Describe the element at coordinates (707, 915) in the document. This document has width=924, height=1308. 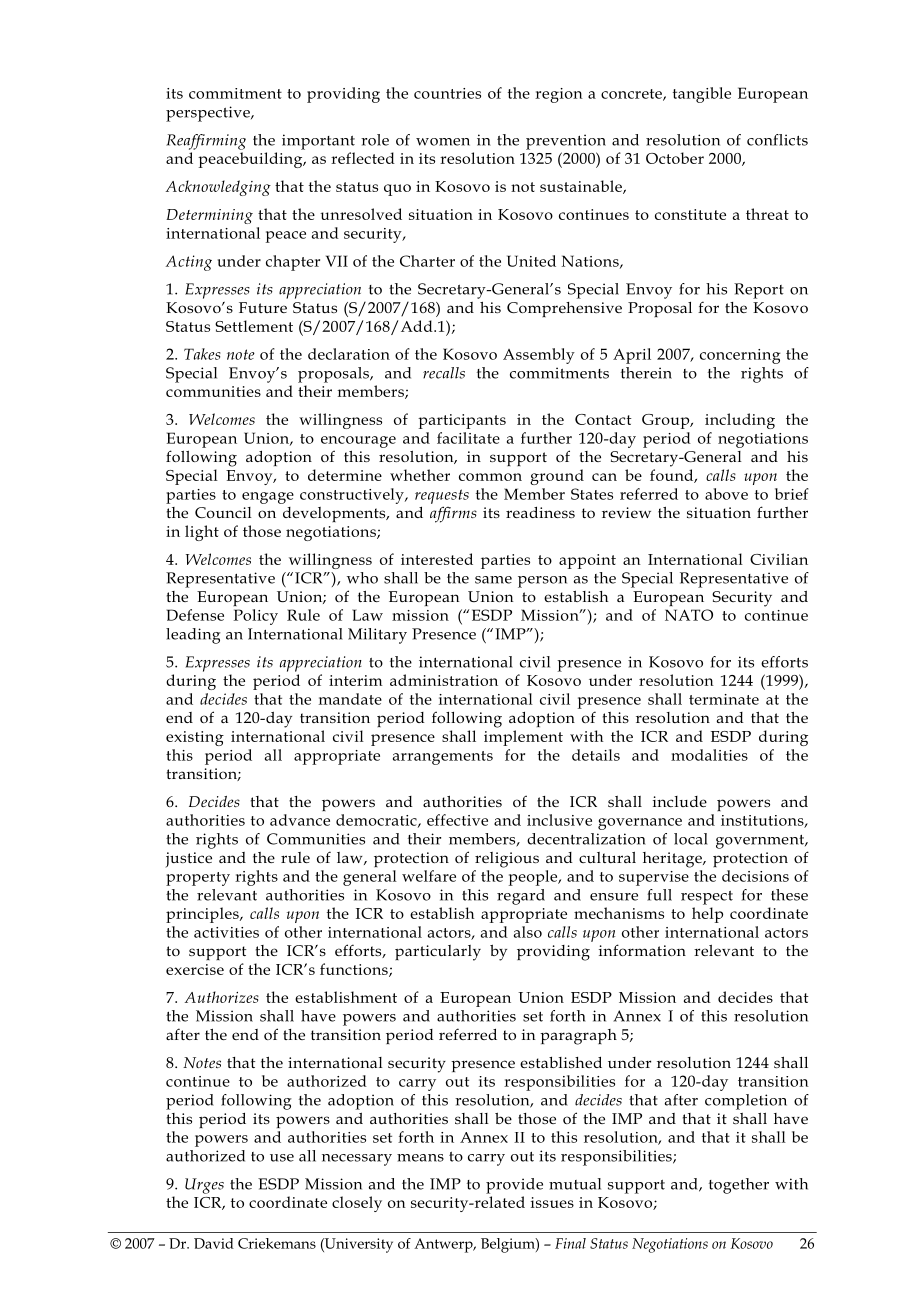
I see `help` at that location.
